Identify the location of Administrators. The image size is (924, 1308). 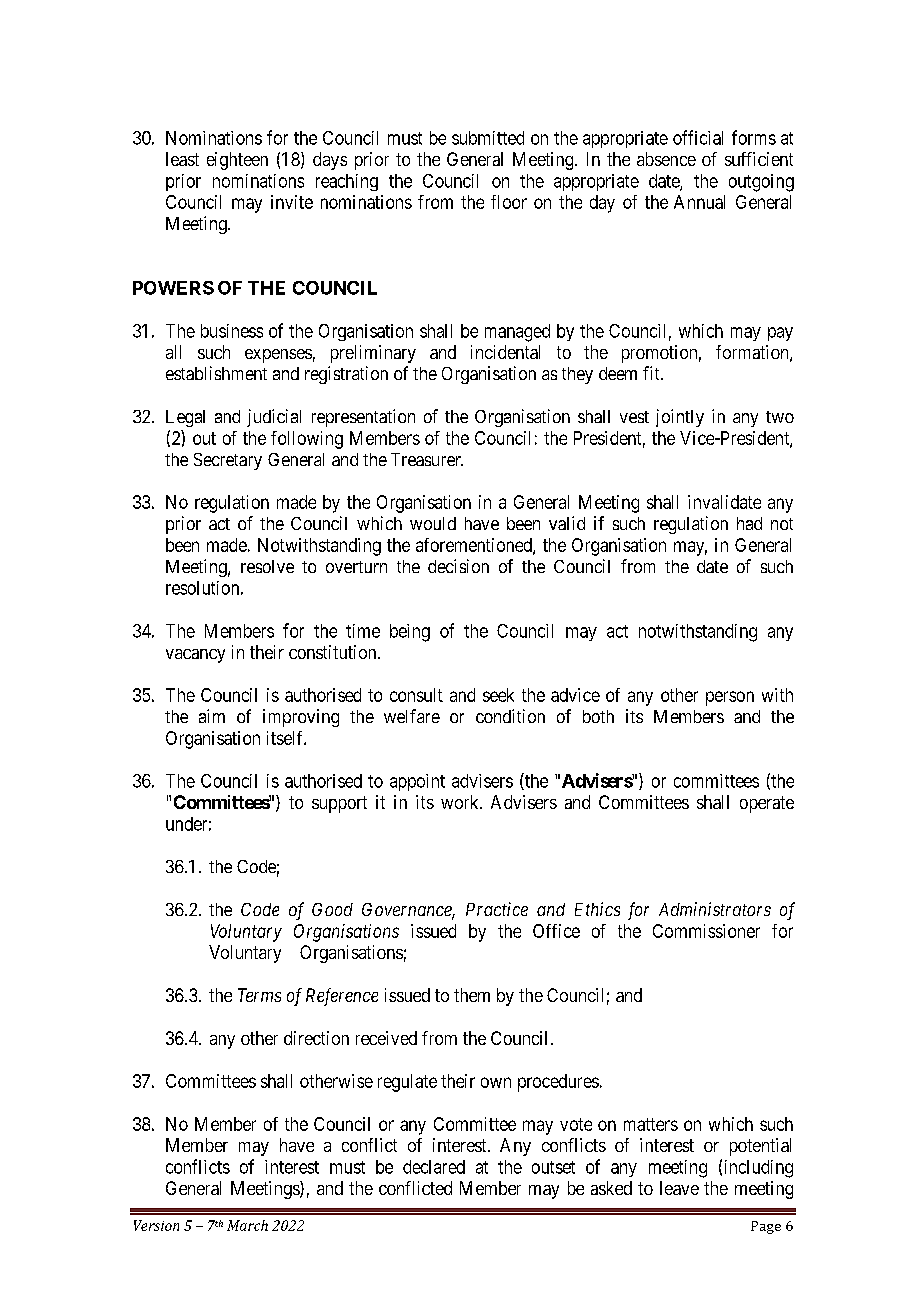
(715, 909).
